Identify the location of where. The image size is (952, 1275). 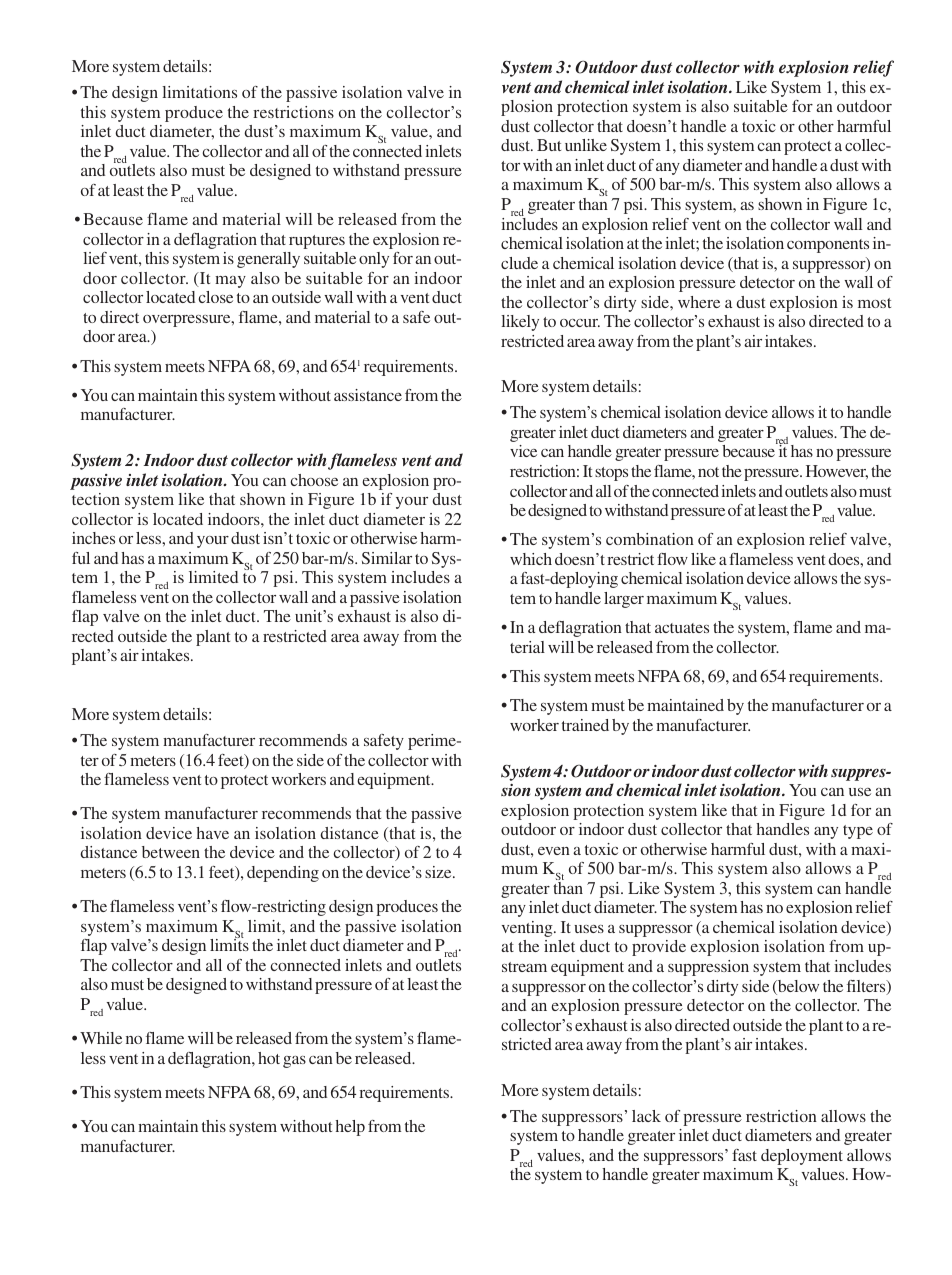
(699, 302).
